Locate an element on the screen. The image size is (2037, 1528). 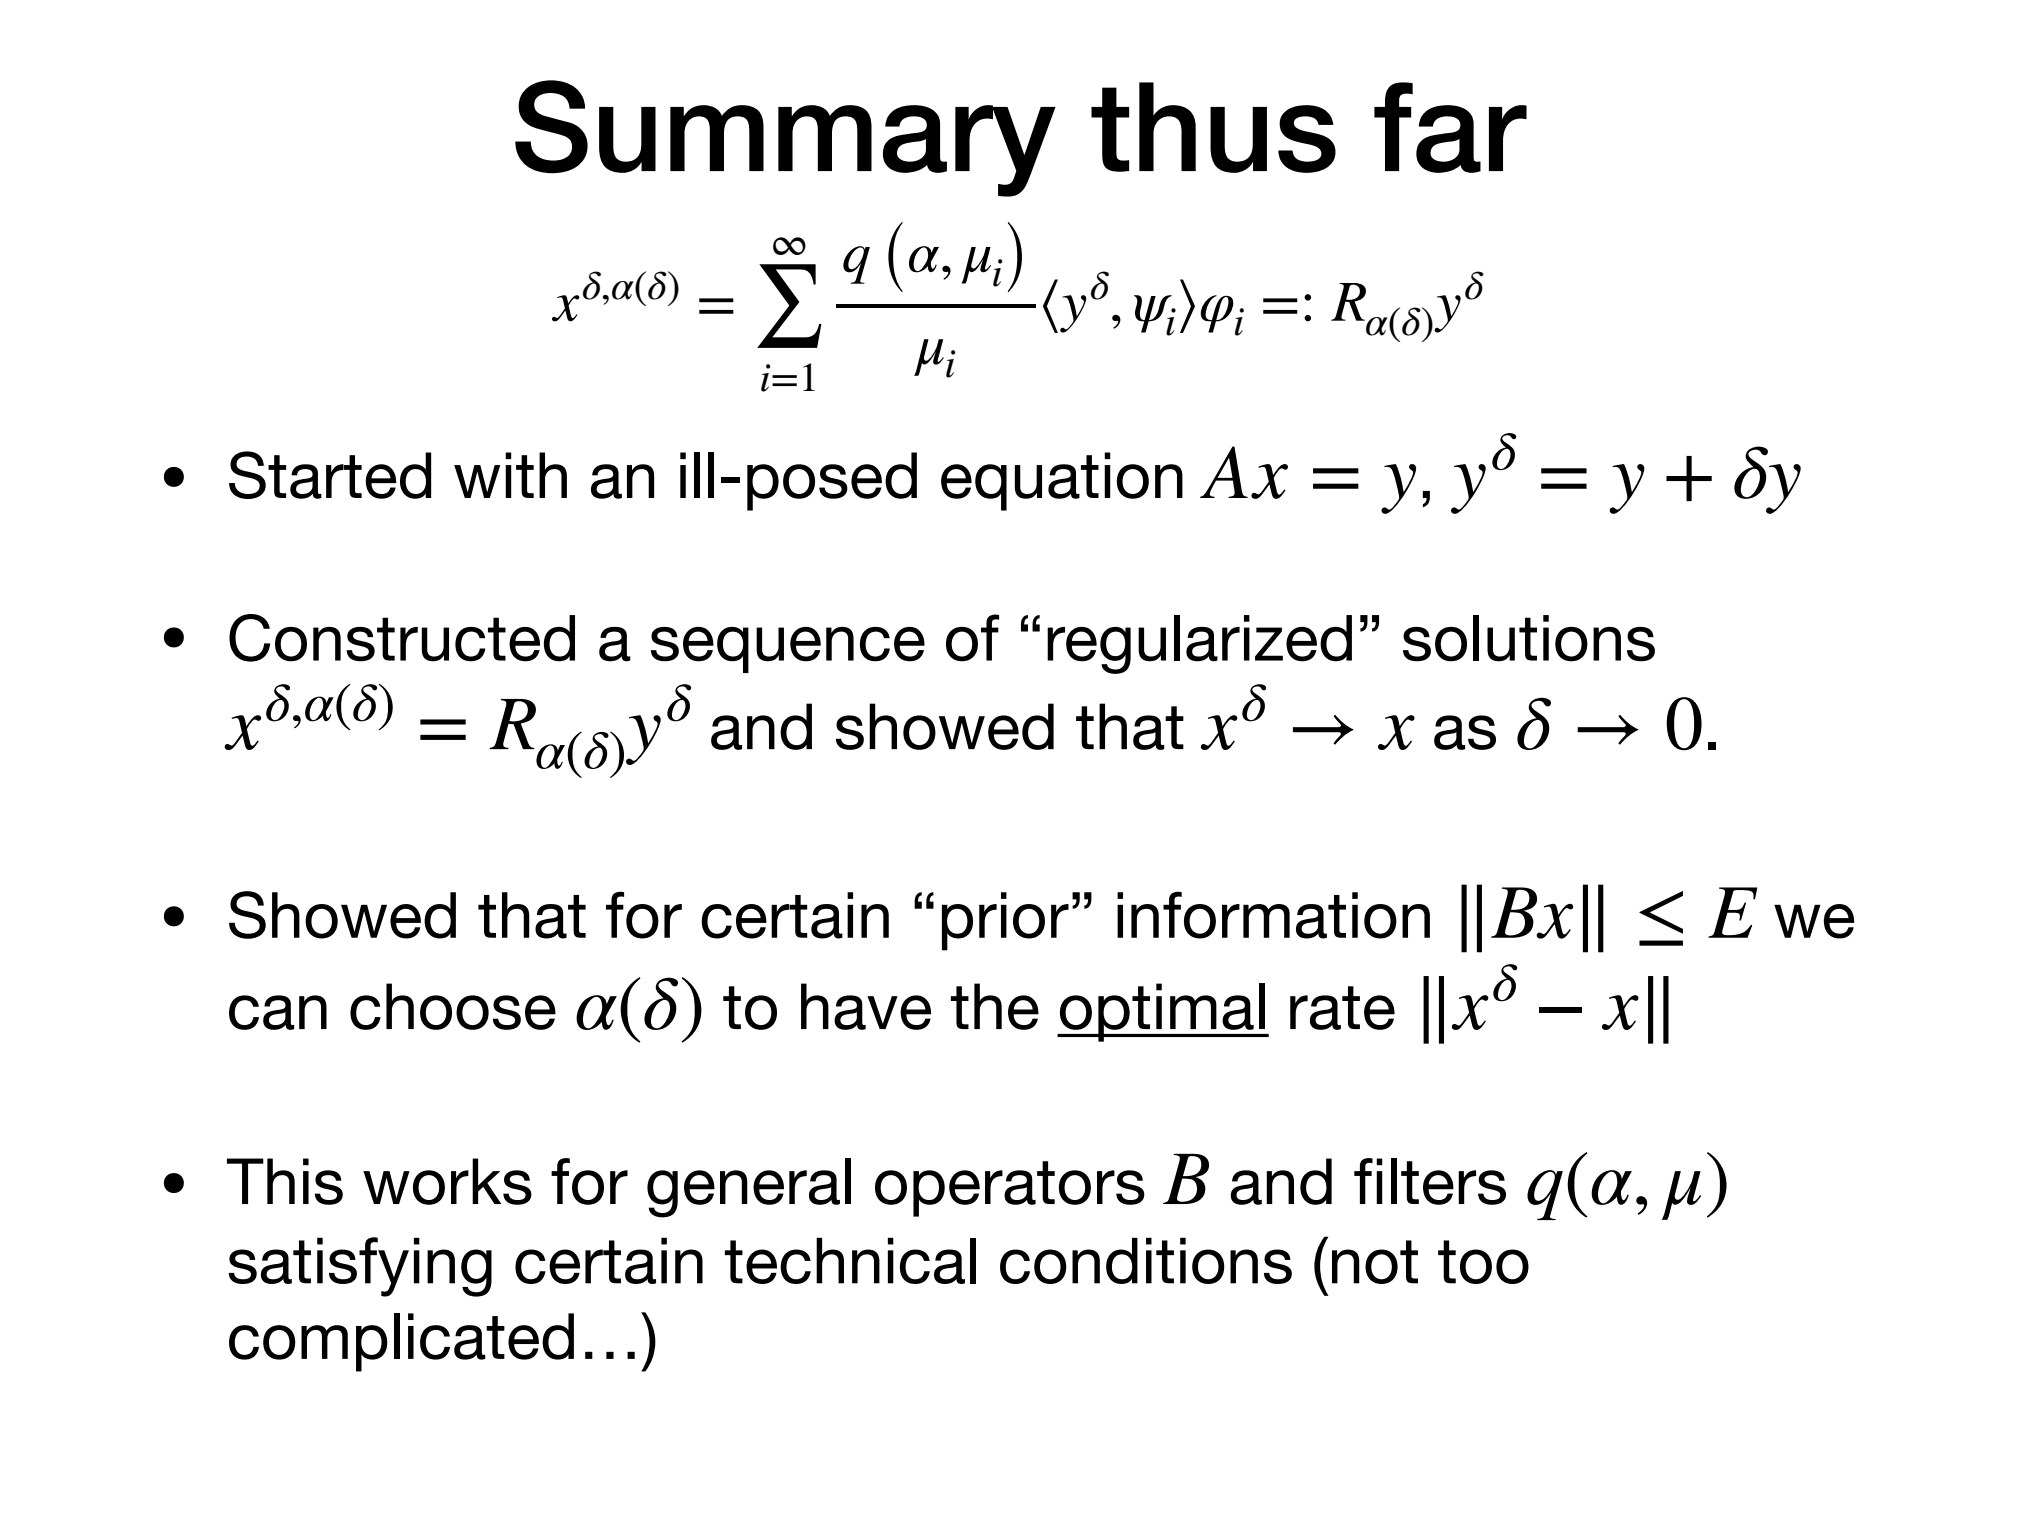
solutions is located at coordinates (1529, 638).
